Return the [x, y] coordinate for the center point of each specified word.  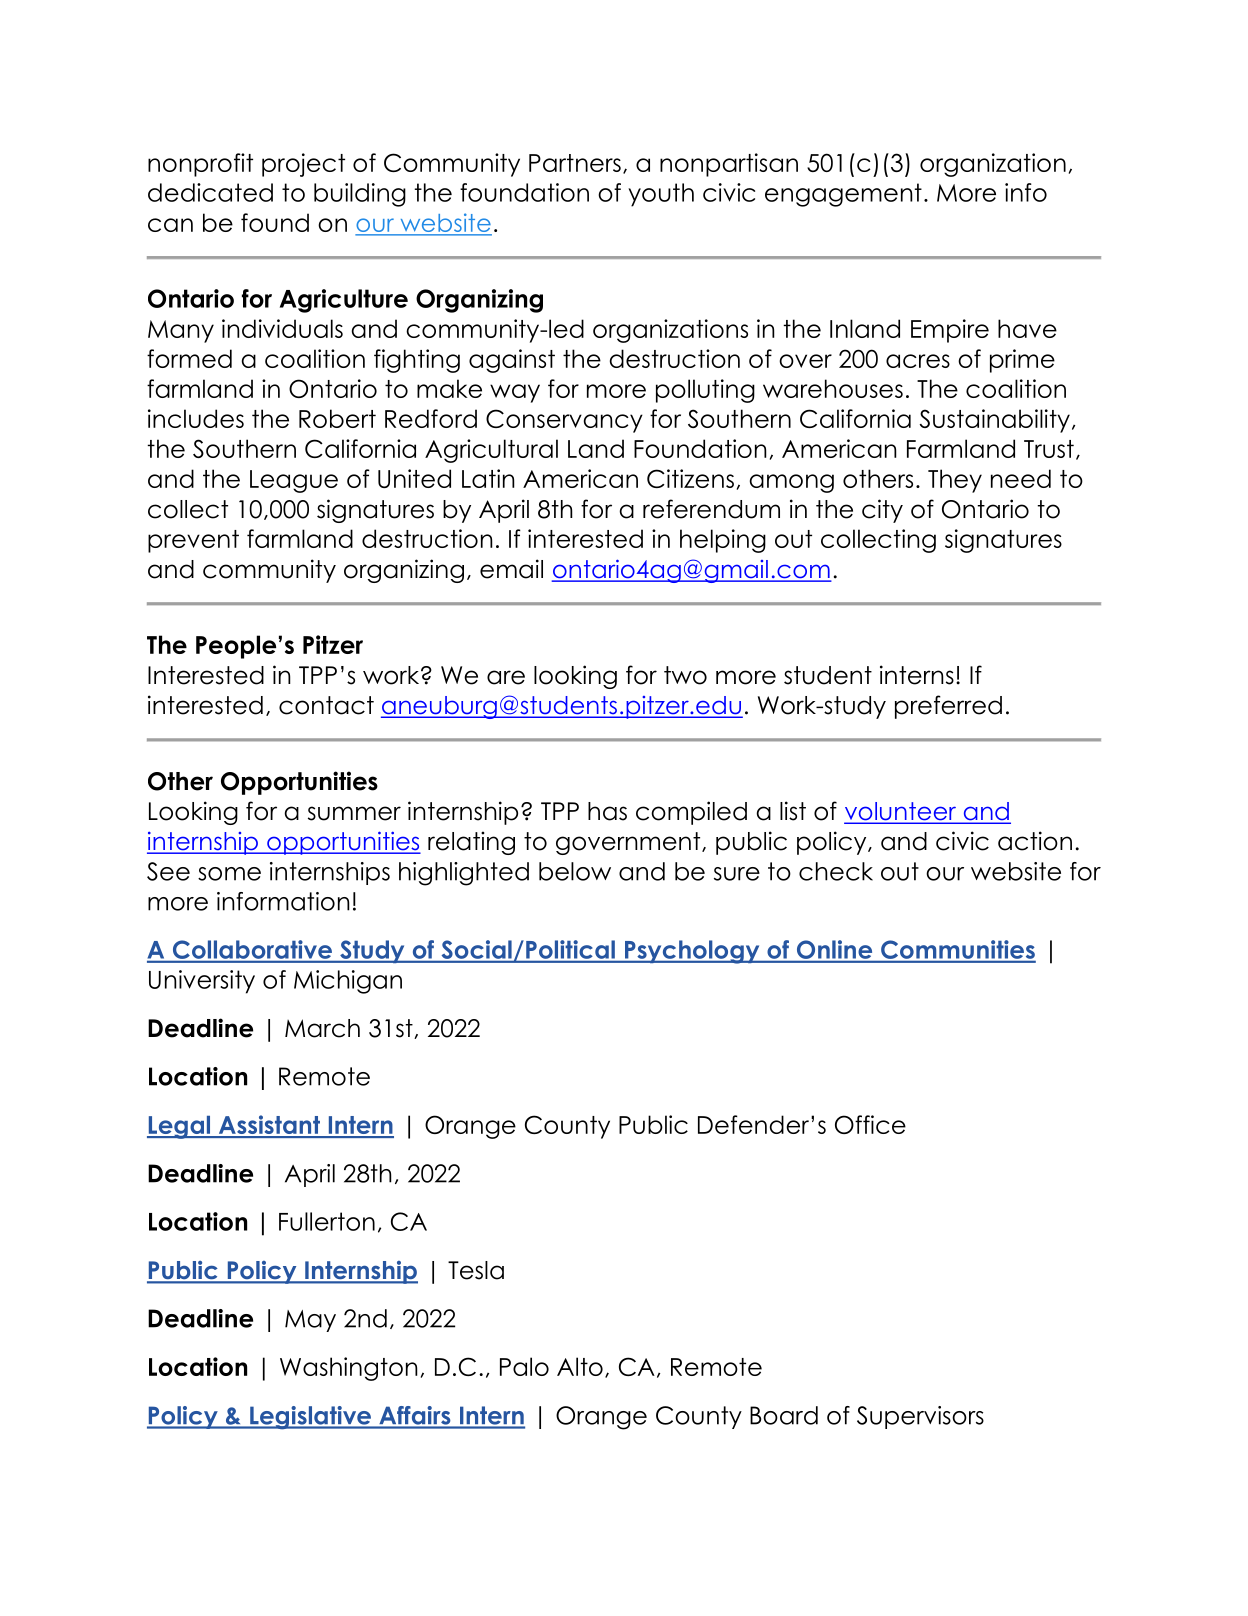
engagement [843, 195]
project [303, 165]
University [202, 982]
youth [661, 195]
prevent [193, 541]
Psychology [692, 952]
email [511, 569]
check [836, 871]
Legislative [310, 1418]
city [882, 511]
